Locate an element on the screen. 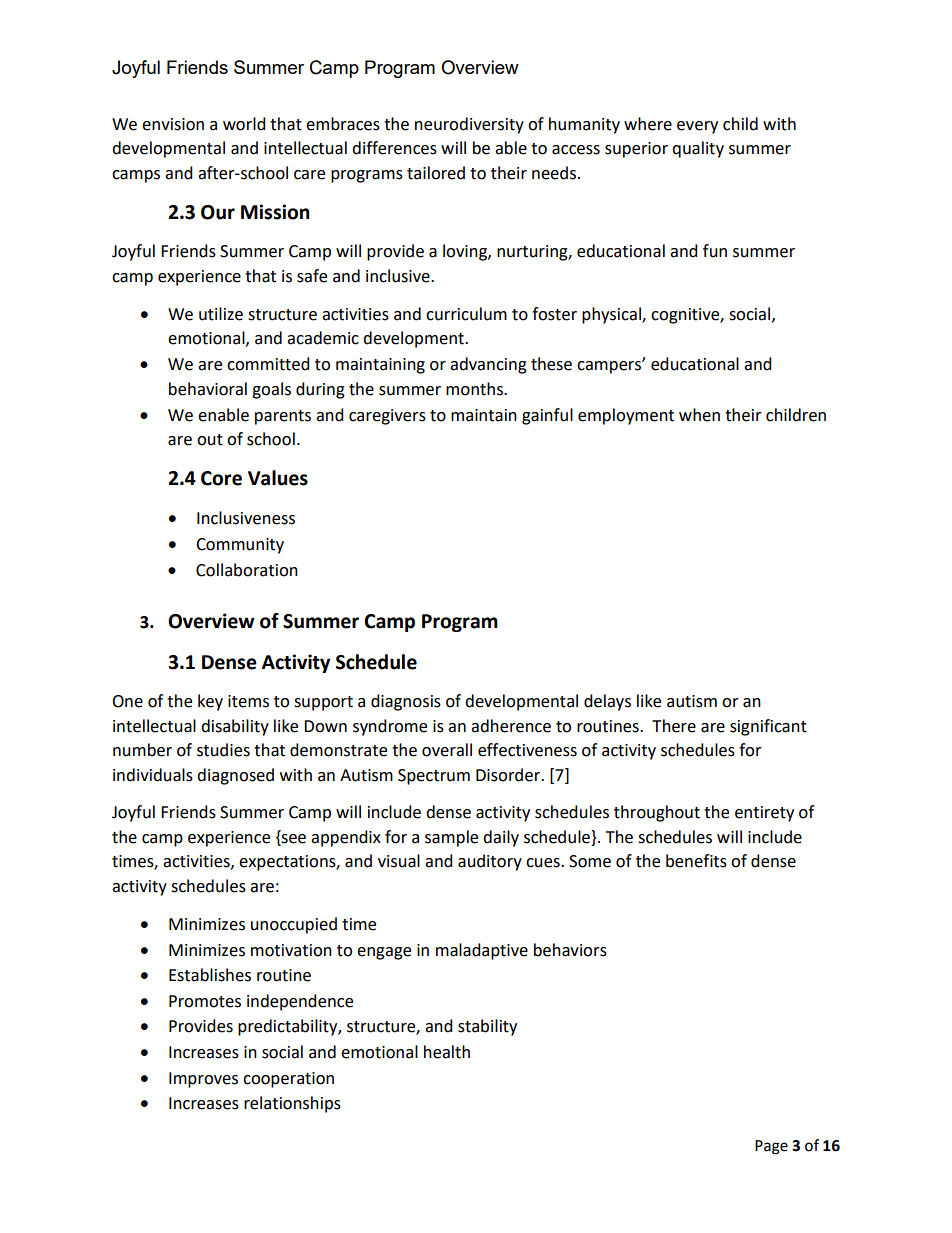 This screenshot has width=952, height=1233. tailored is located at coordinates (436, 173).
